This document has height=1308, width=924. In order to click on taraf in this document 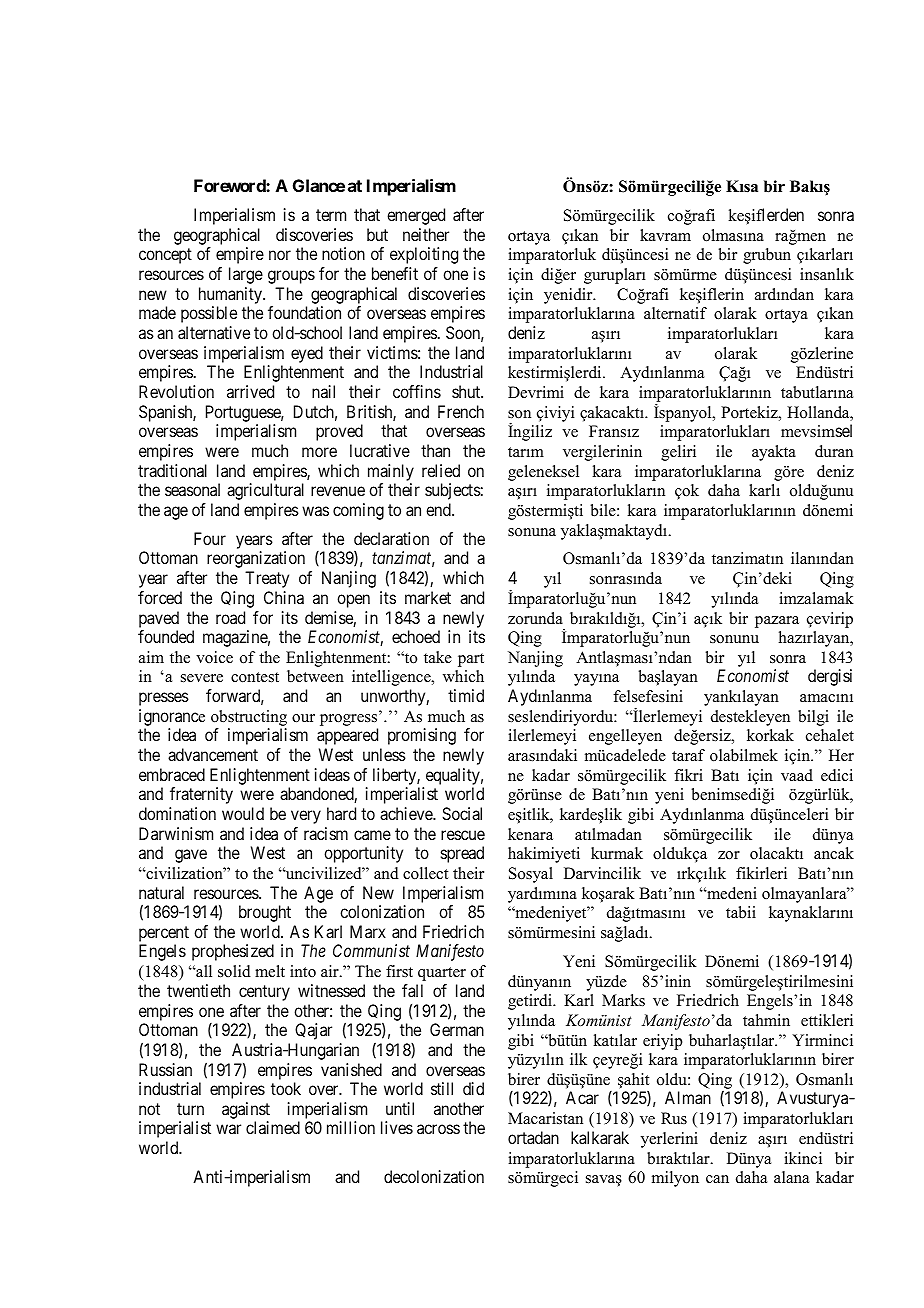, I will do `click(688, 755)`.
